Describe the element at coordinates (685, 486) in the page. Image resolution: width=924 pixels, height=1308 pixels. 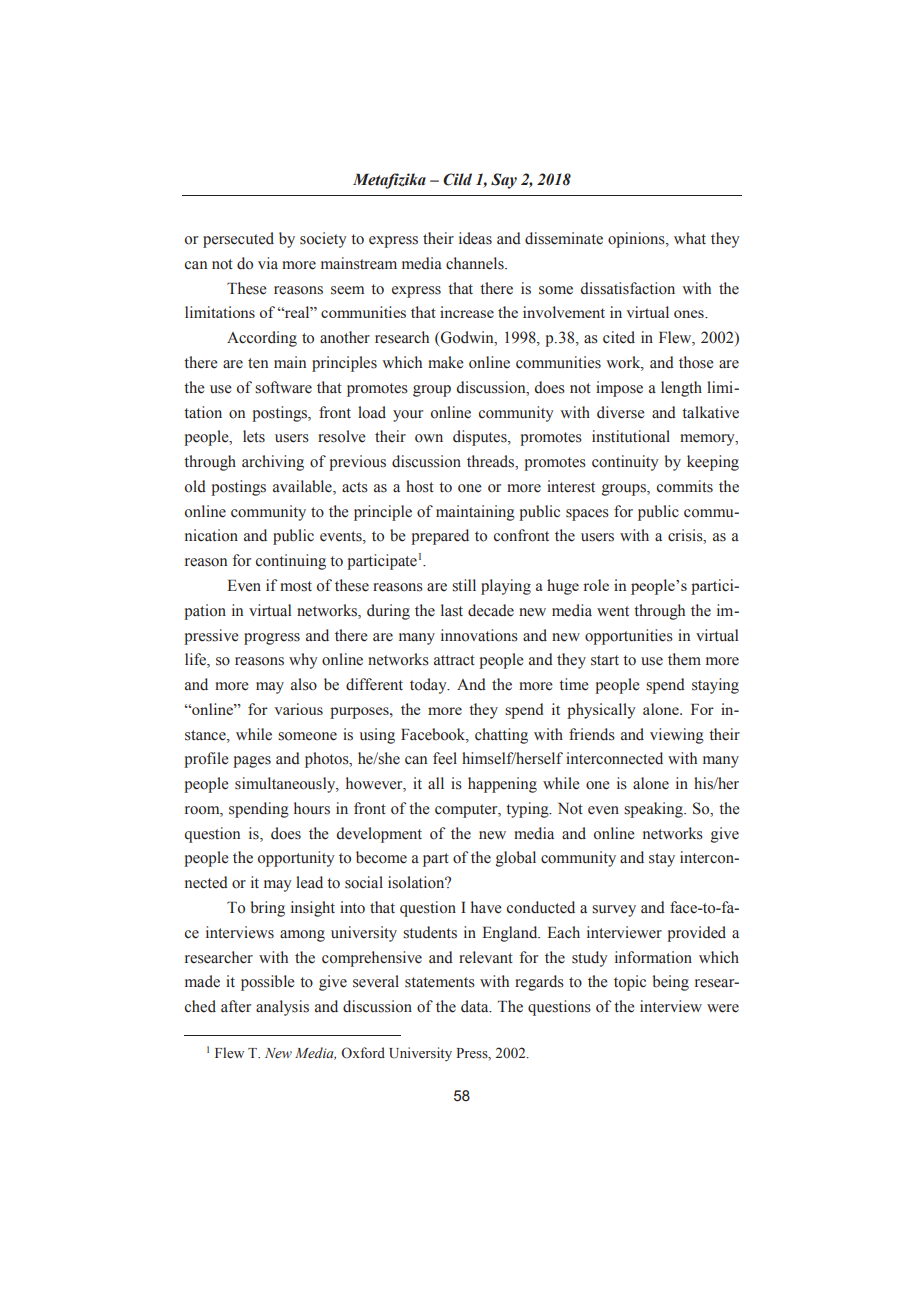
I see `commits` at that location.
